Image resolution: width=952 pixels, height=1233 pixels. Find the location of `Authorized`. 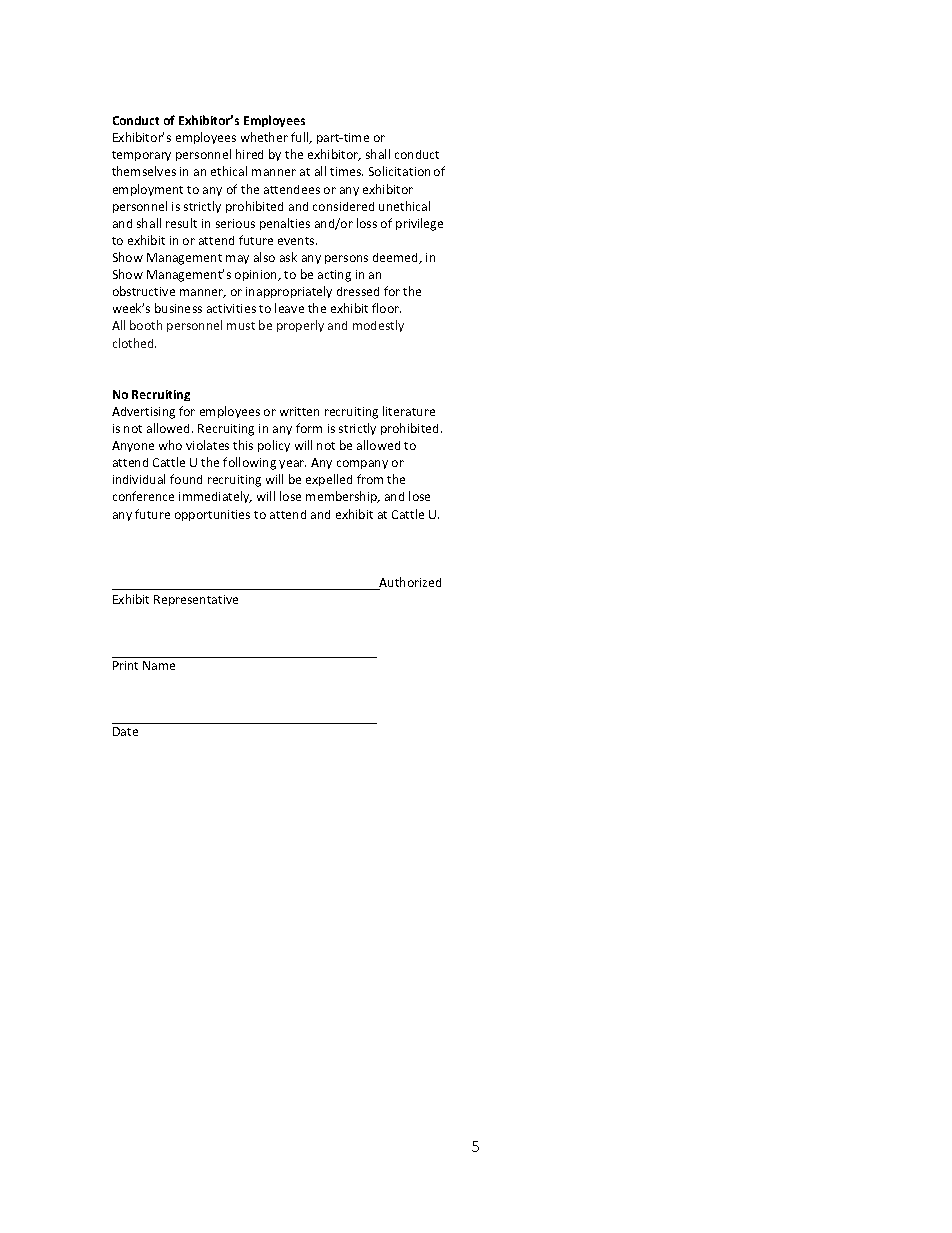

Authorized is located at coordinates (409, 583).
